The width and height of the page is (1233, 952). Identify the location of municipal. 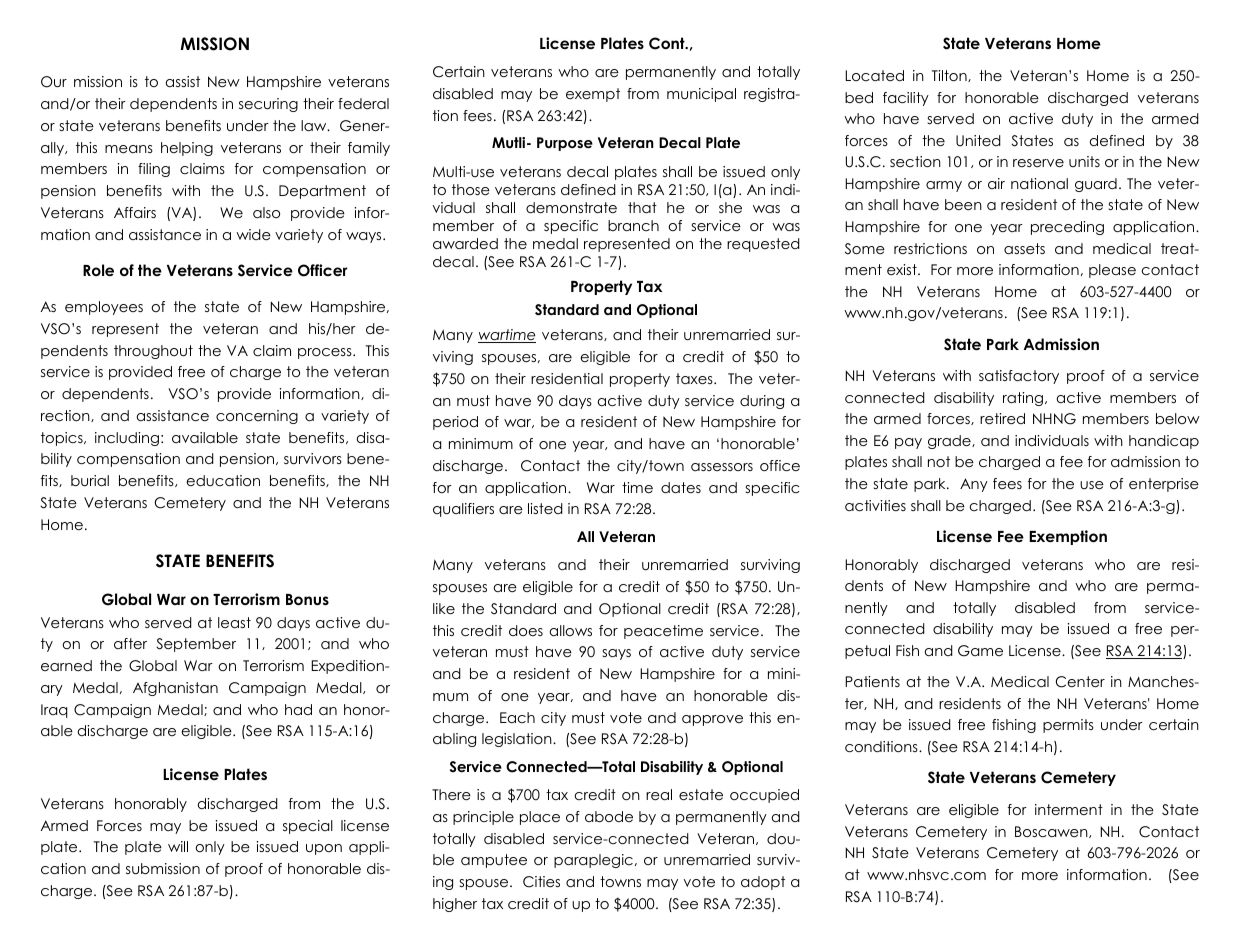
(701, 95).
